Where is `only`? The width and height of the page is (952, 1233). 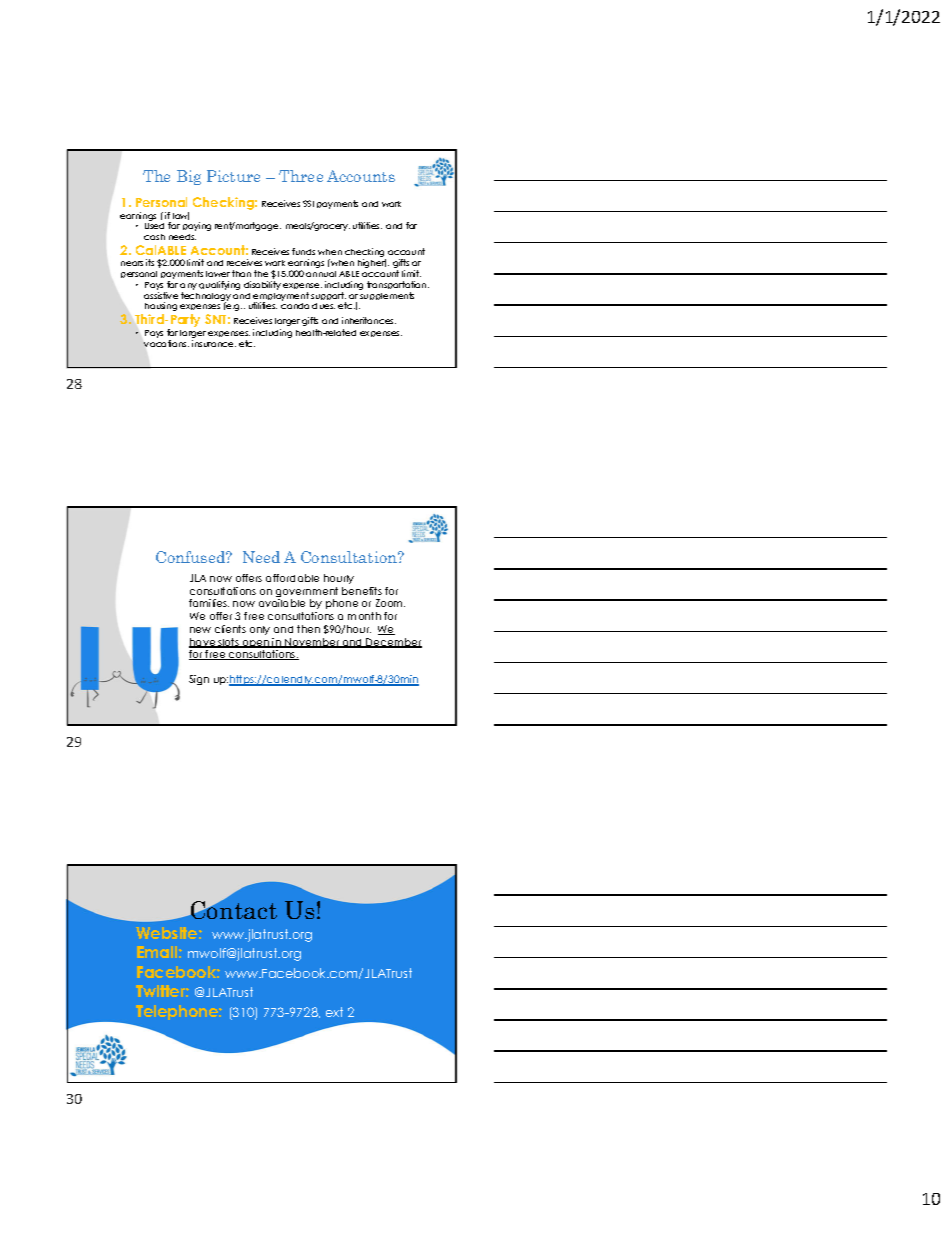
only is located at coordinates (260, 630).
